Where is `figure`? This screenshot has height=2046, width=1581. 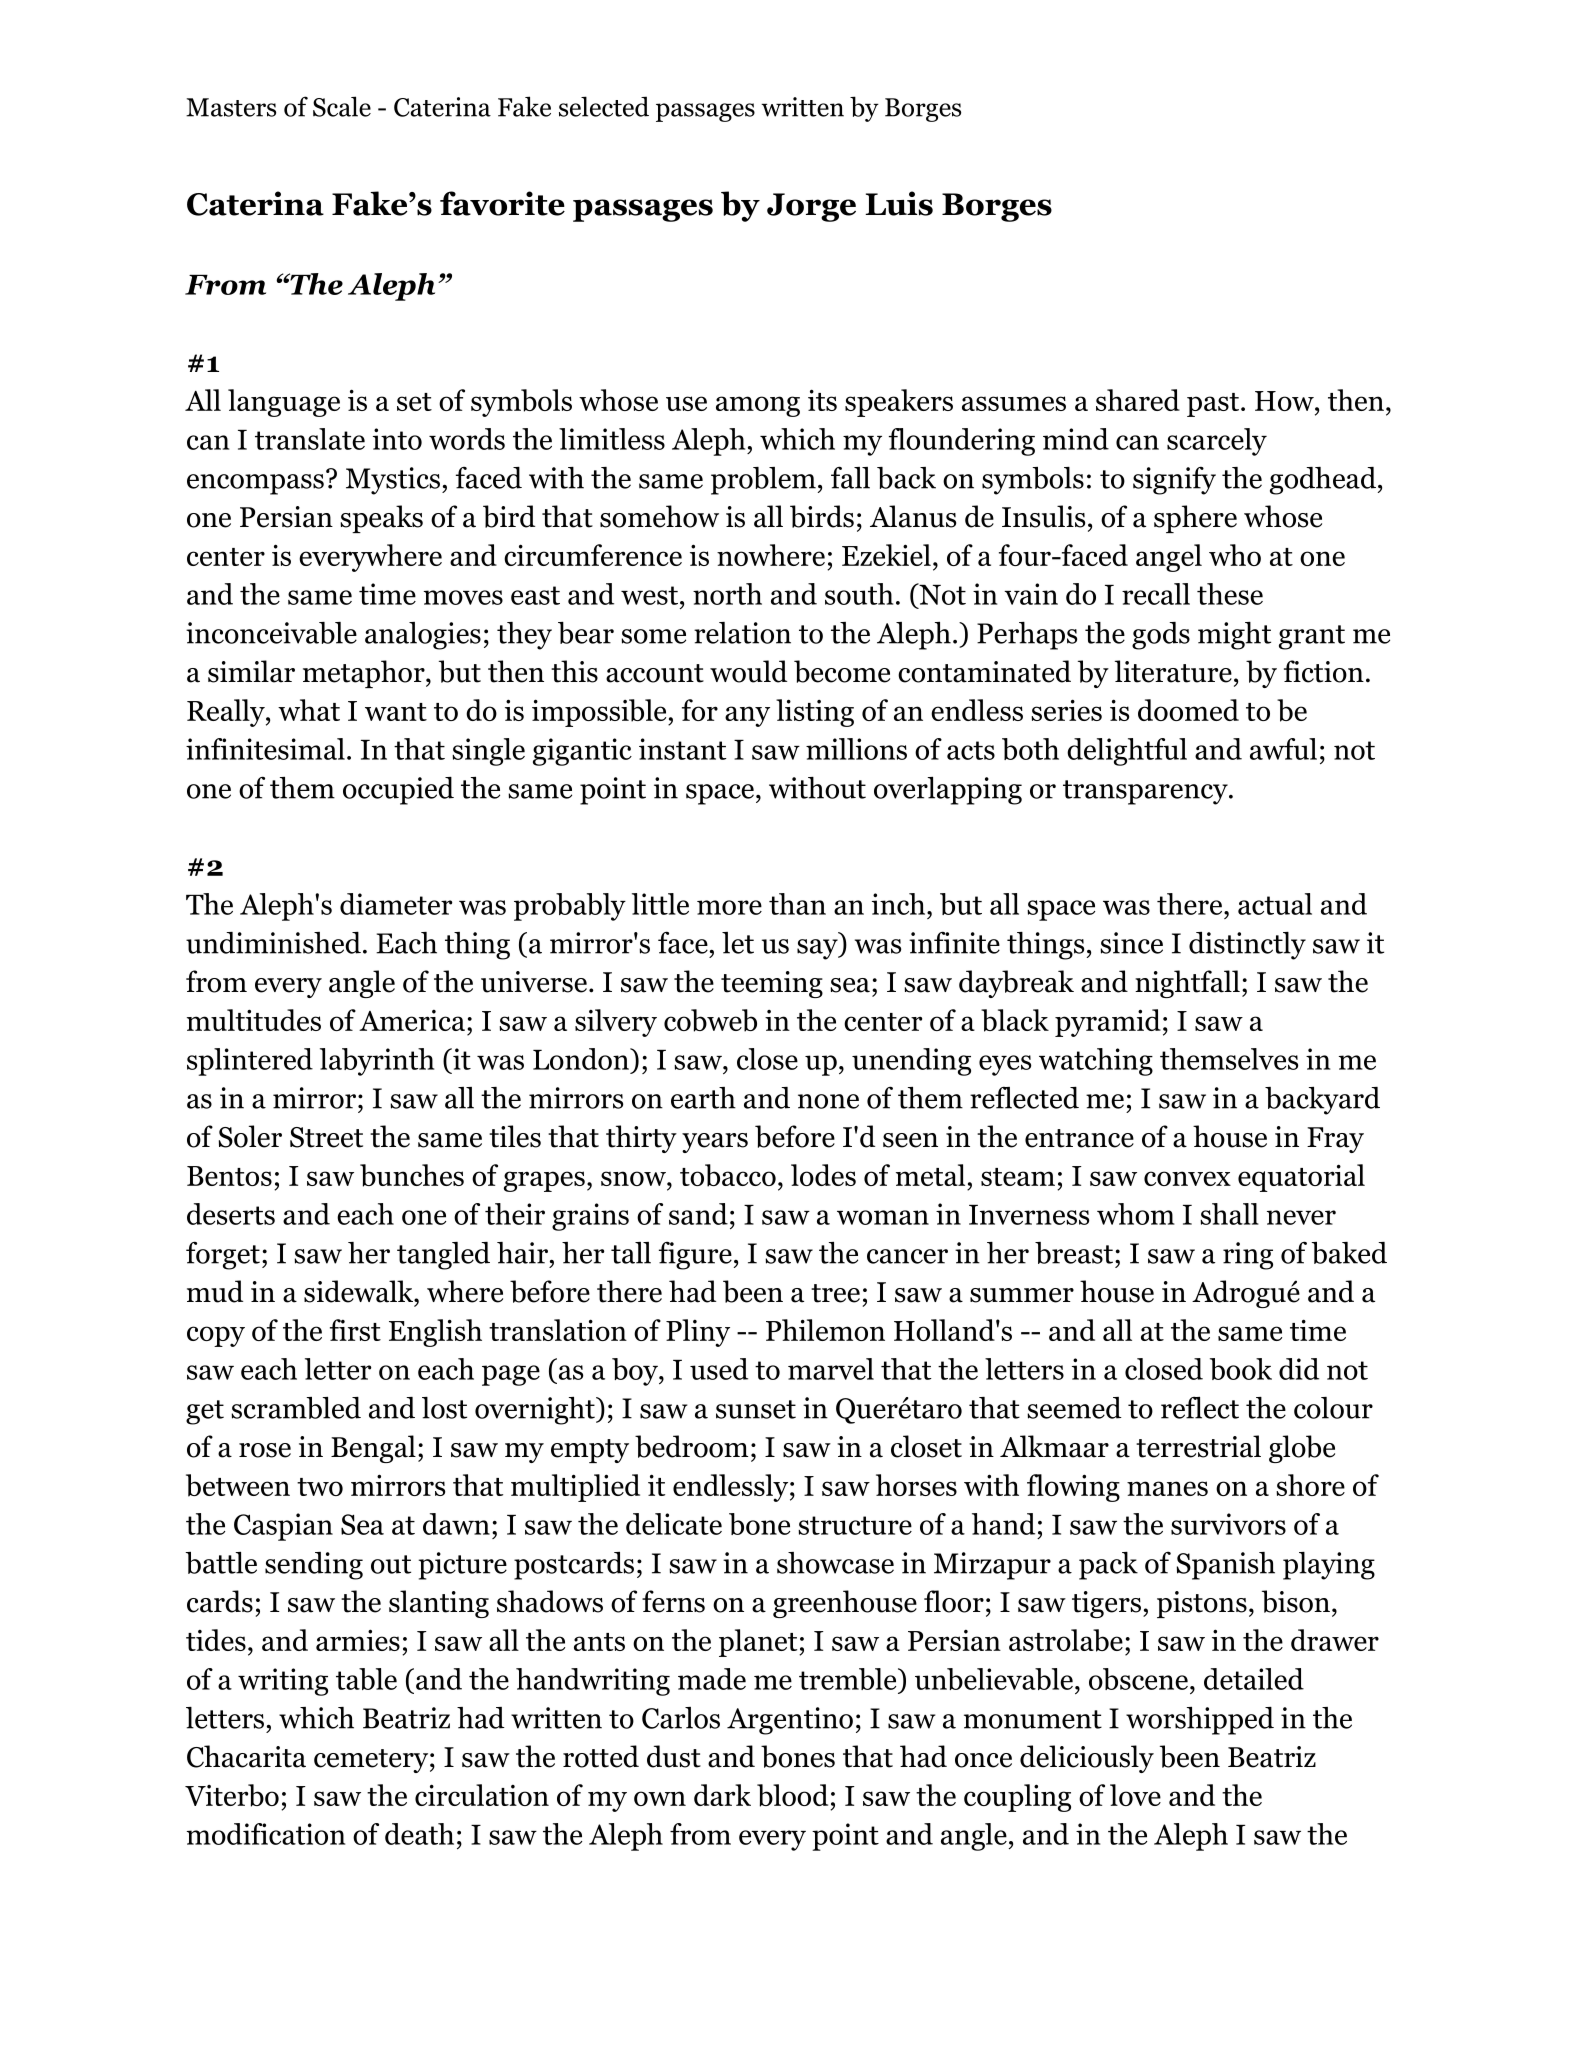 figure is located at coordinates (695, 1255).
